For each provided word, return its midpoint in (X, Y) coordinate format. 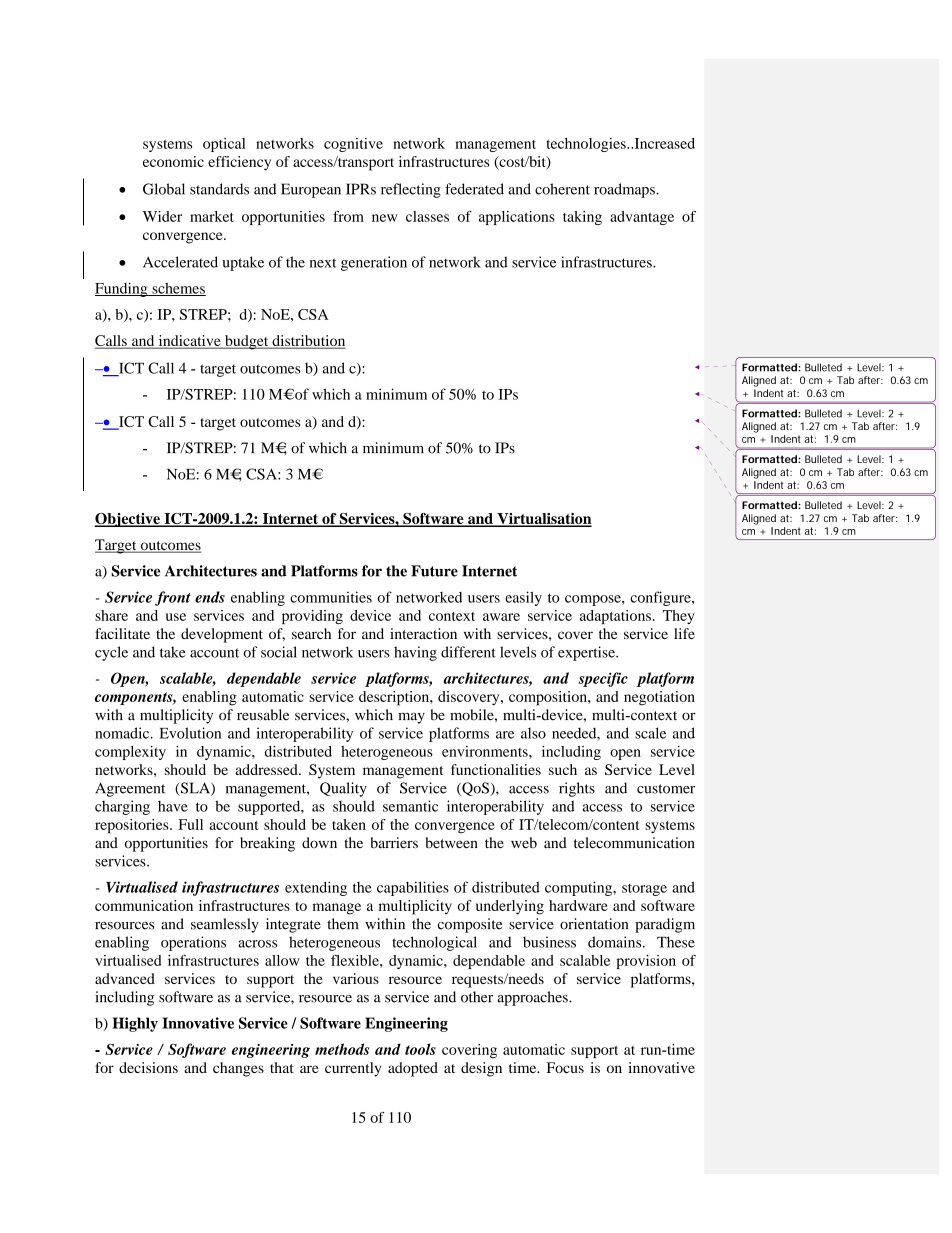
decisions (148, 1067)
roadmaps (625, 190)
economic (173, 161)
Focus (565, 1067)
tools (420, 1049)
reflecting (411, 190)
